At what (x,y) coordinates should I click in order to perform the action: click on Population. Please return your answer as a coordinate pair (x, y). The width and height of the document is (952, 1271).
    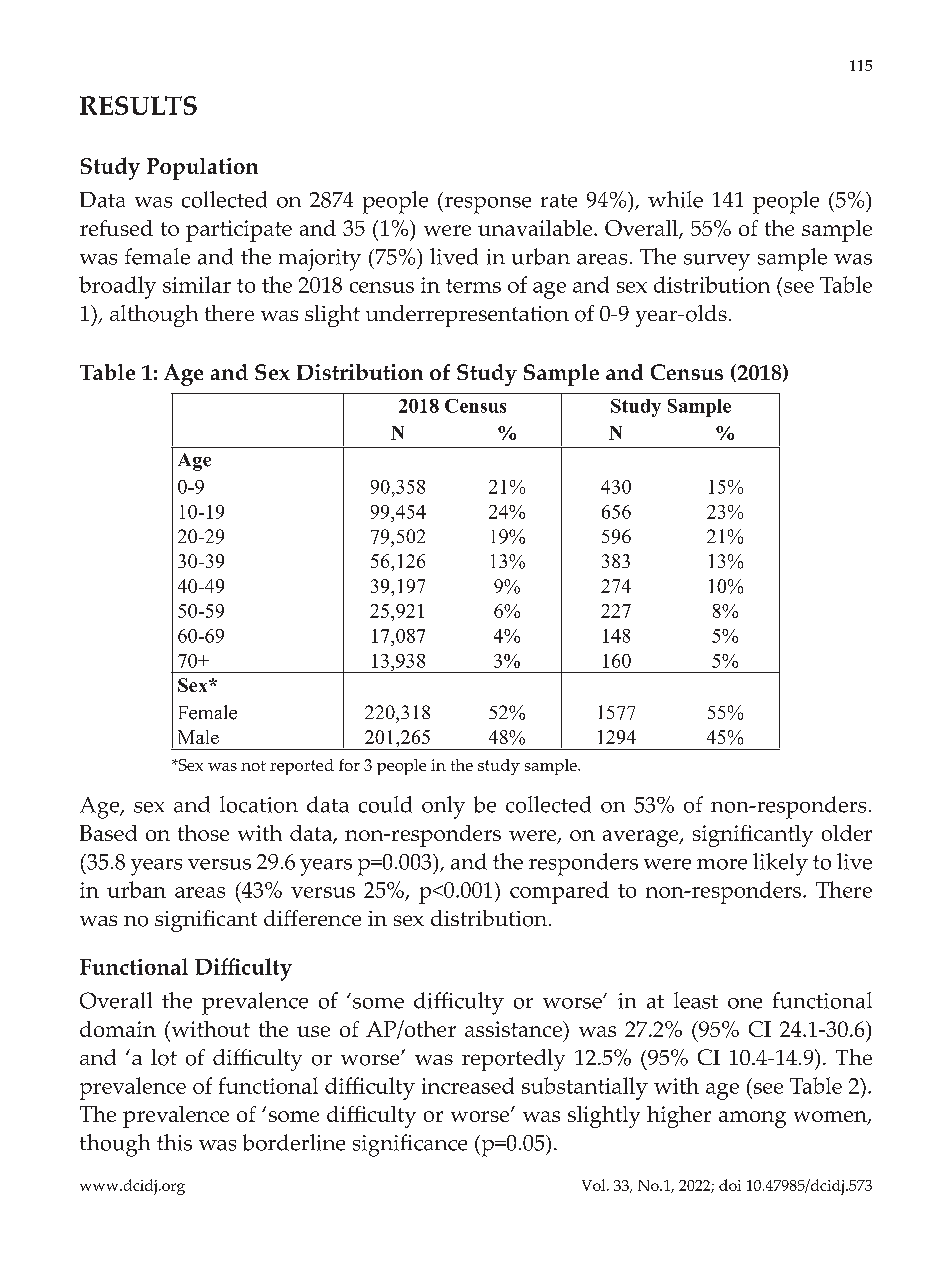
    Looking at the image, I should click on (202, 169).
